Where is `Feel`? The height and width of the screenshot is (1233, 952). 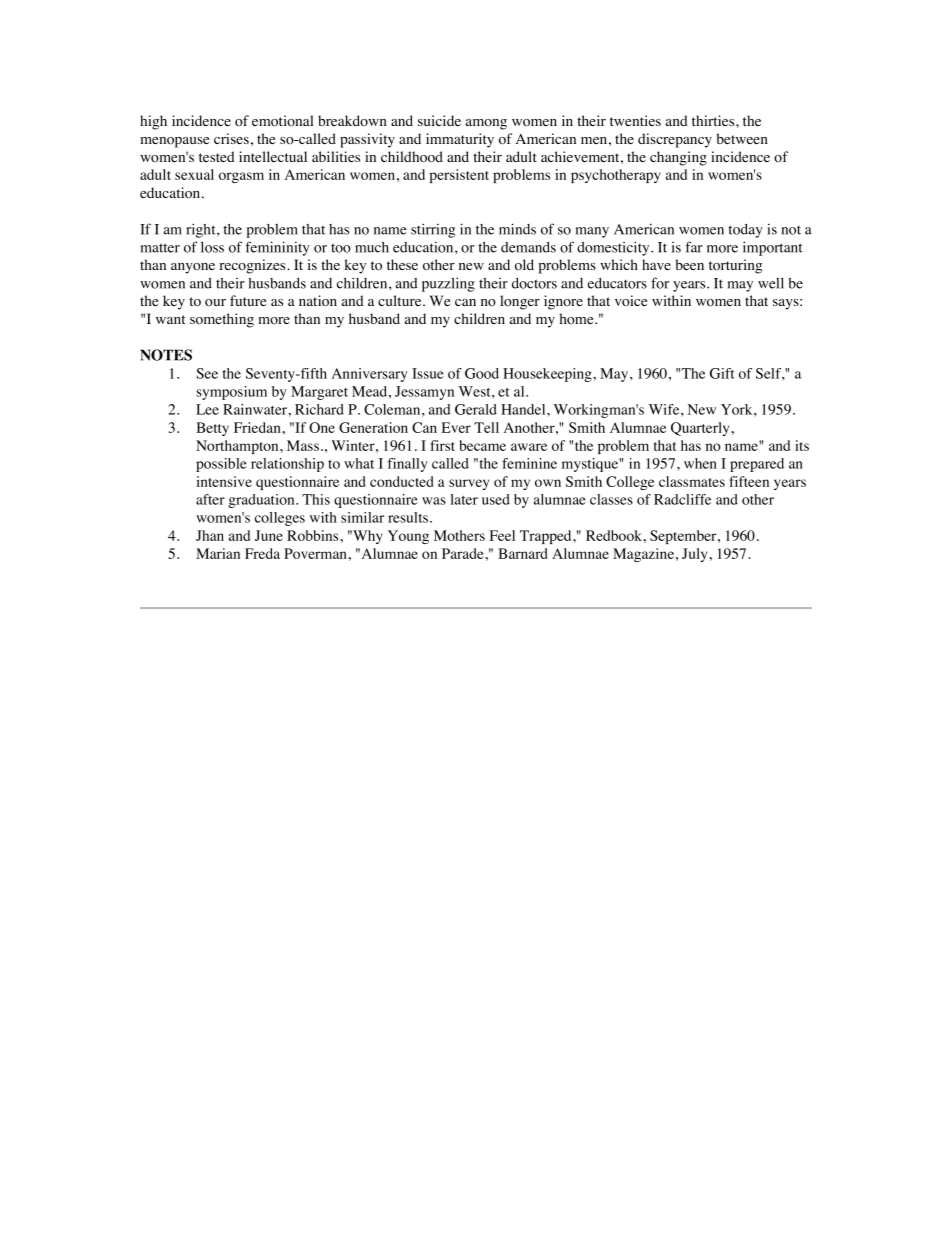 Feel is located at coordinates (502, 535).
